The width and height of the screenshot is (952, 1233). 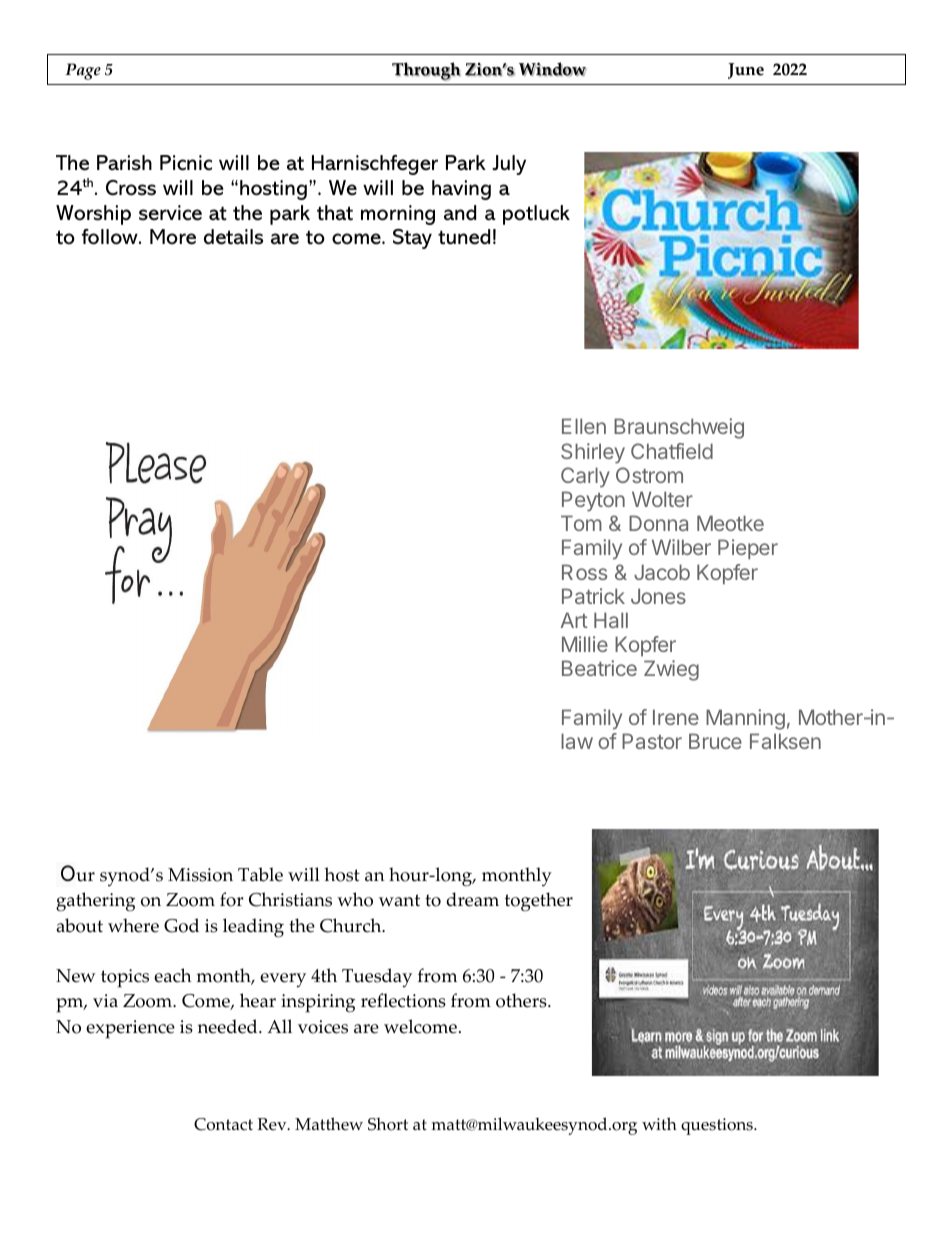 I want to click on Through, so click(x=426, y=71).
